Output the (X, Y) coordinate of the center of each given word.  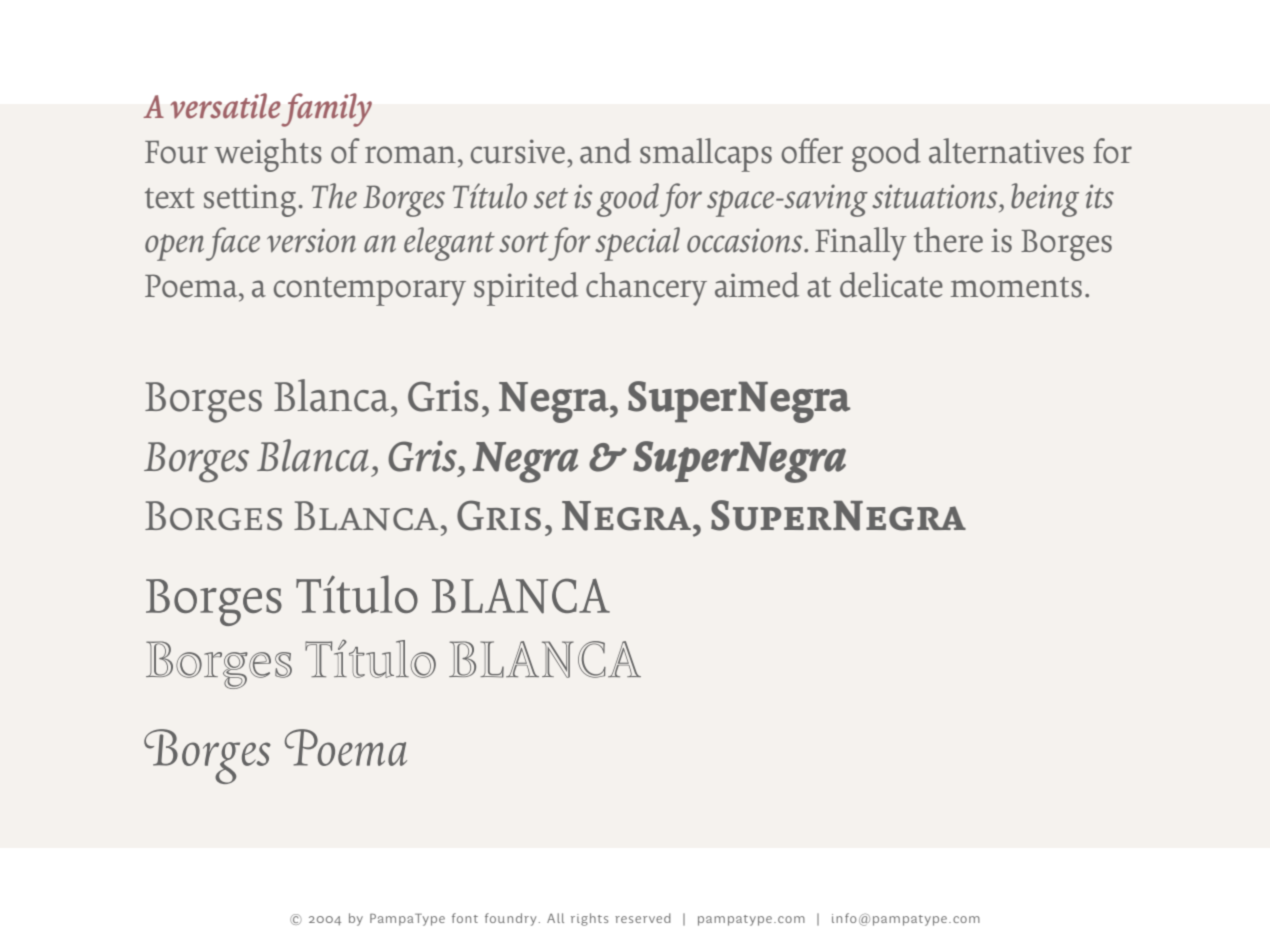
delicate (891, 285)
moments (1016, 287)
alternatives (1006, 151)
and (605, 151)
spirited (526, 289)
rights (589, 919)
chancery (646, 289)
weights (268, 155)
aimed (757, 285)
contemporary (370, 291)
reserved (643, 918)
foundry (510, 919)
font (465, 918)
